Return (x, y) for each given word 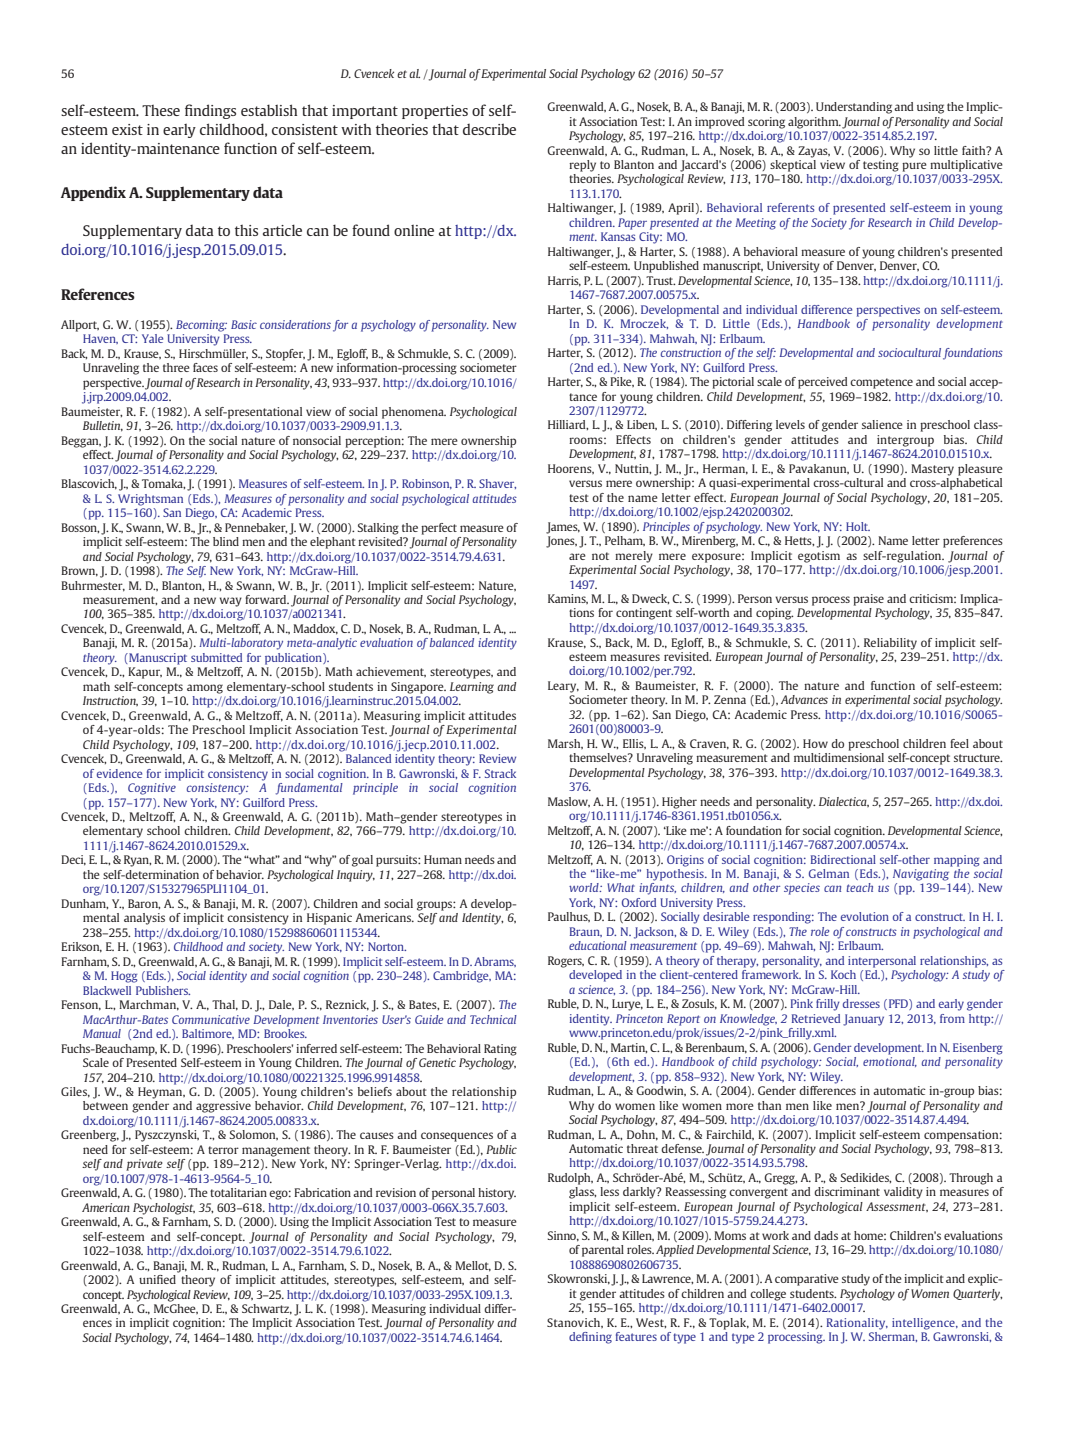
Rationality (857, 1324)
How (815, 743)
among (205, 689)
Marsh (565, 744)
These (161, 110)
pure (914, 167)
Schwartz (267, 1309)
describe (489, 129)
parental (603, 1251)
